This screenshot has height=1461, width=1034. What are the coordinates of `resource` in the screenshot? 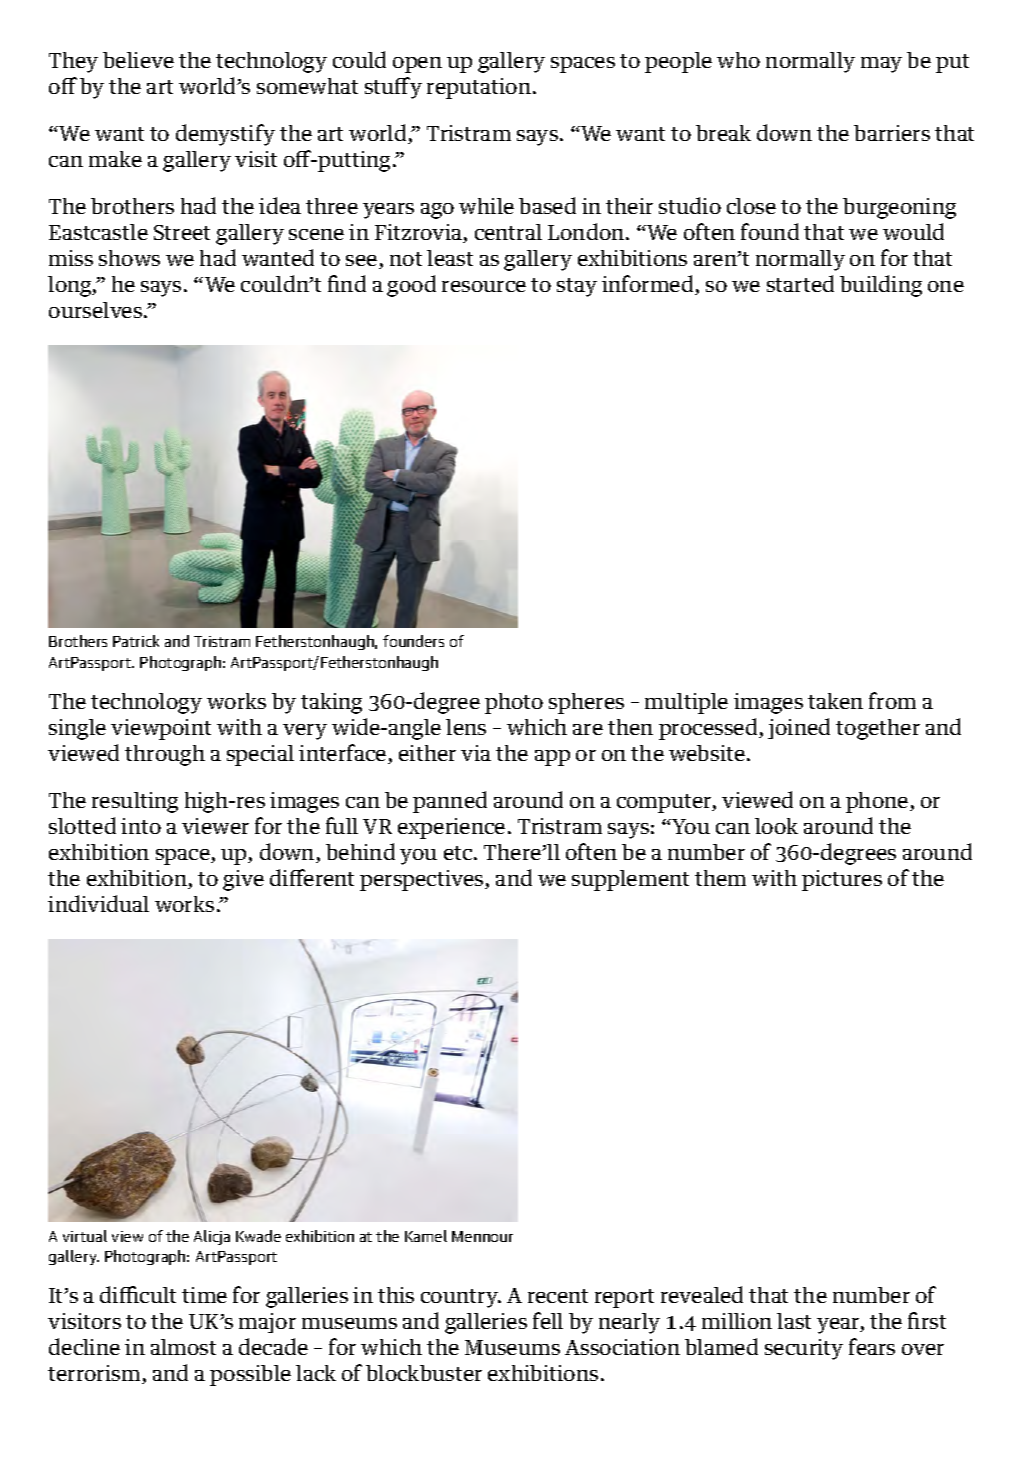 It's located at (484, 286).
